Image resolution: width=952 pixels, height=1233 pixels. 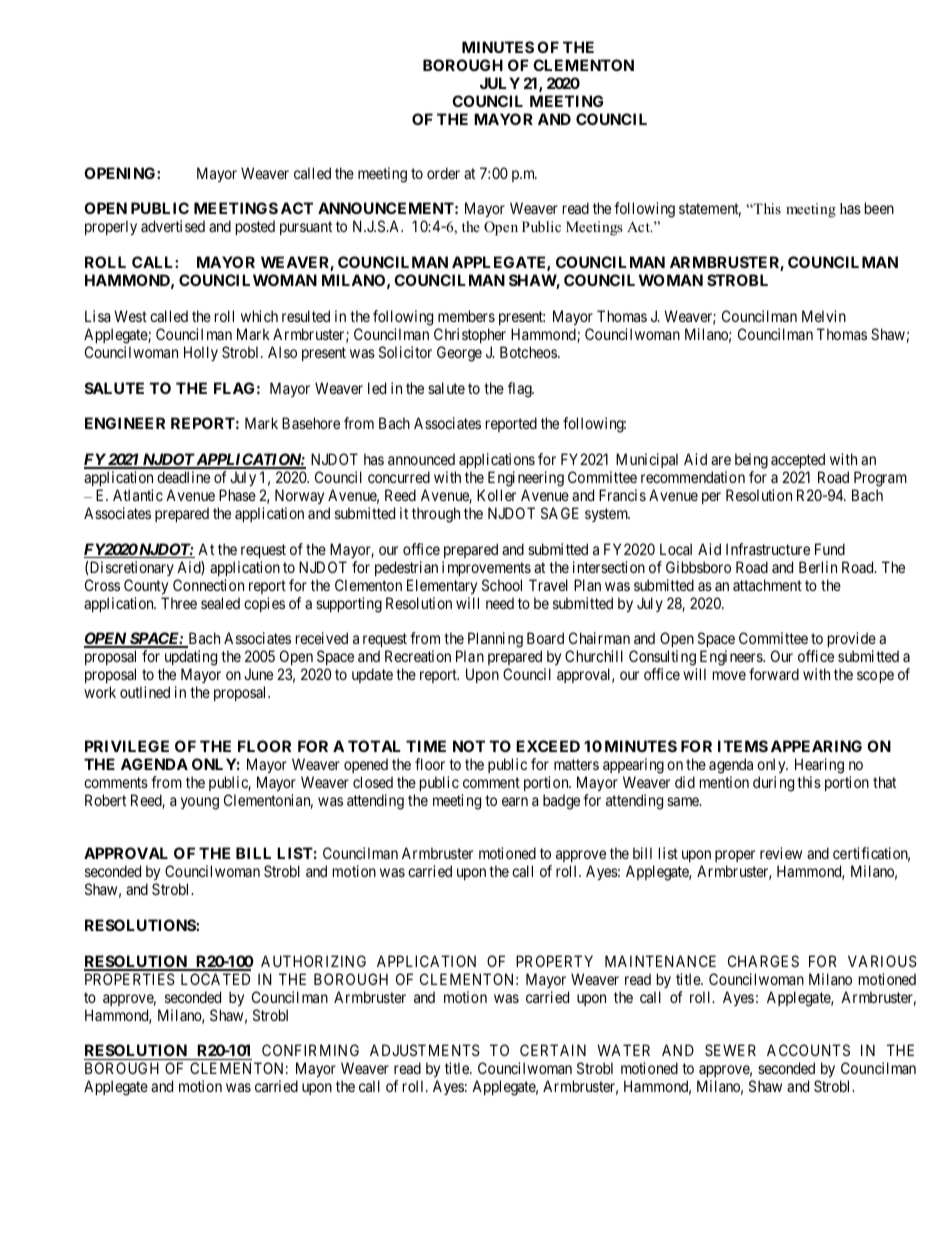 What do you see at coordinates (443, 173) in the screenshot?
I see `order` at bounding box center [443, 173].
